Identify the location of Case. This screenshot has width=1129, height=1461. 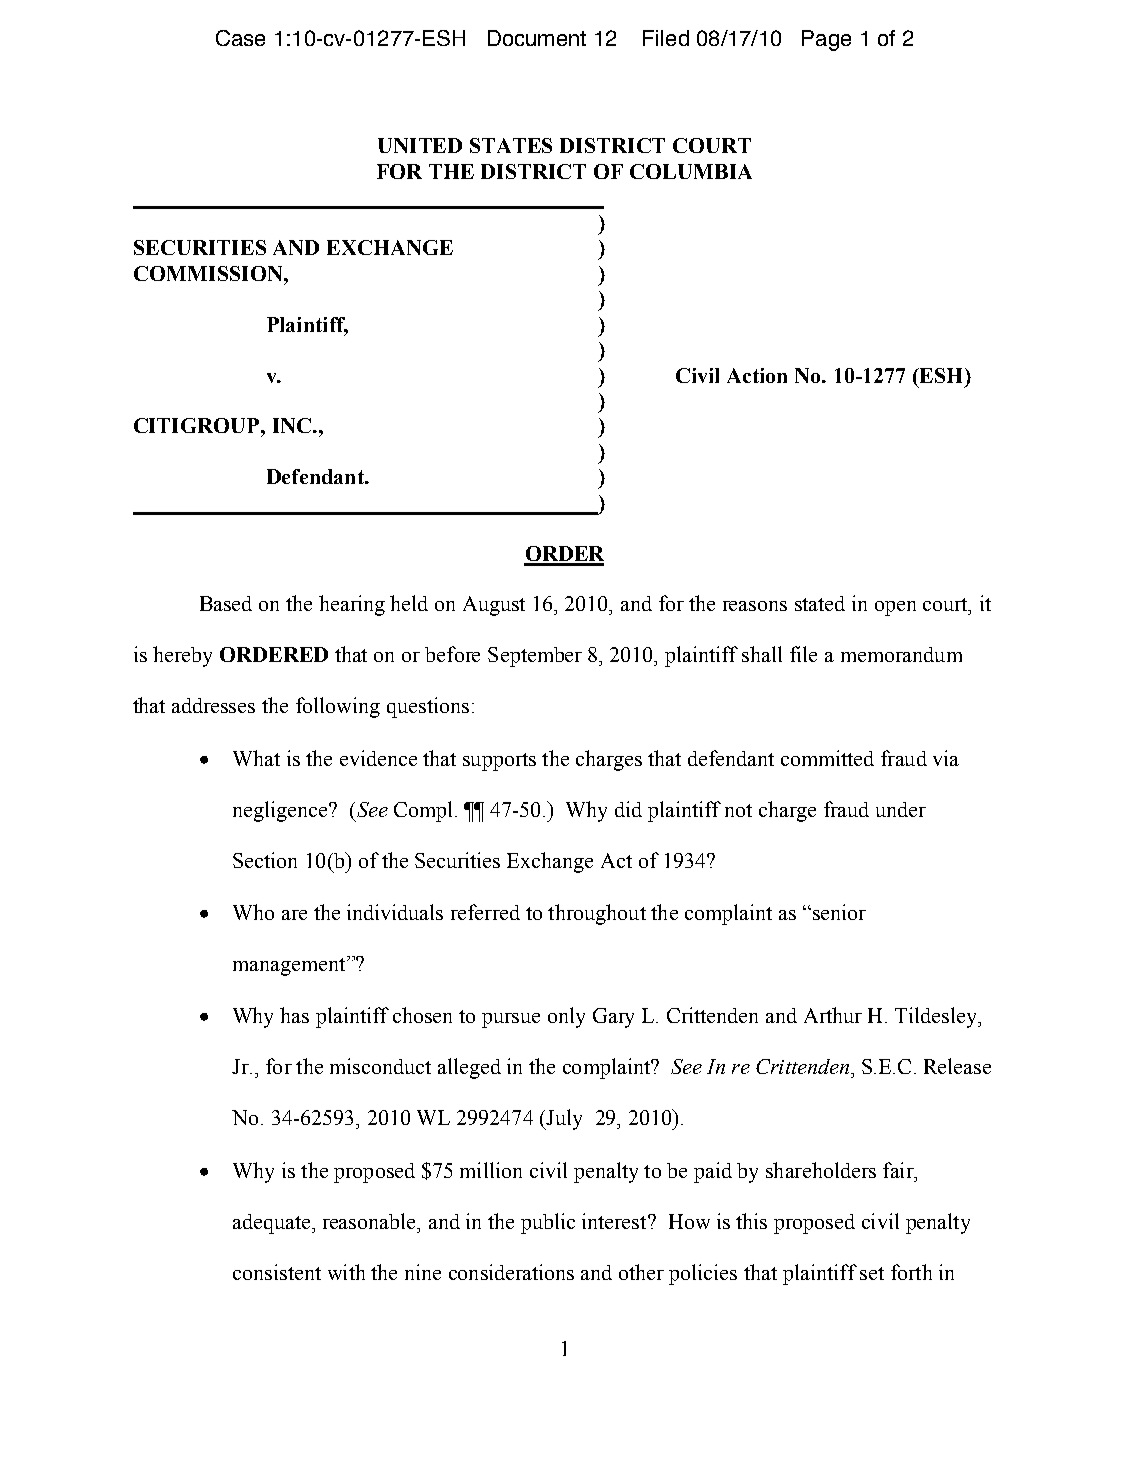
(240, 38).
